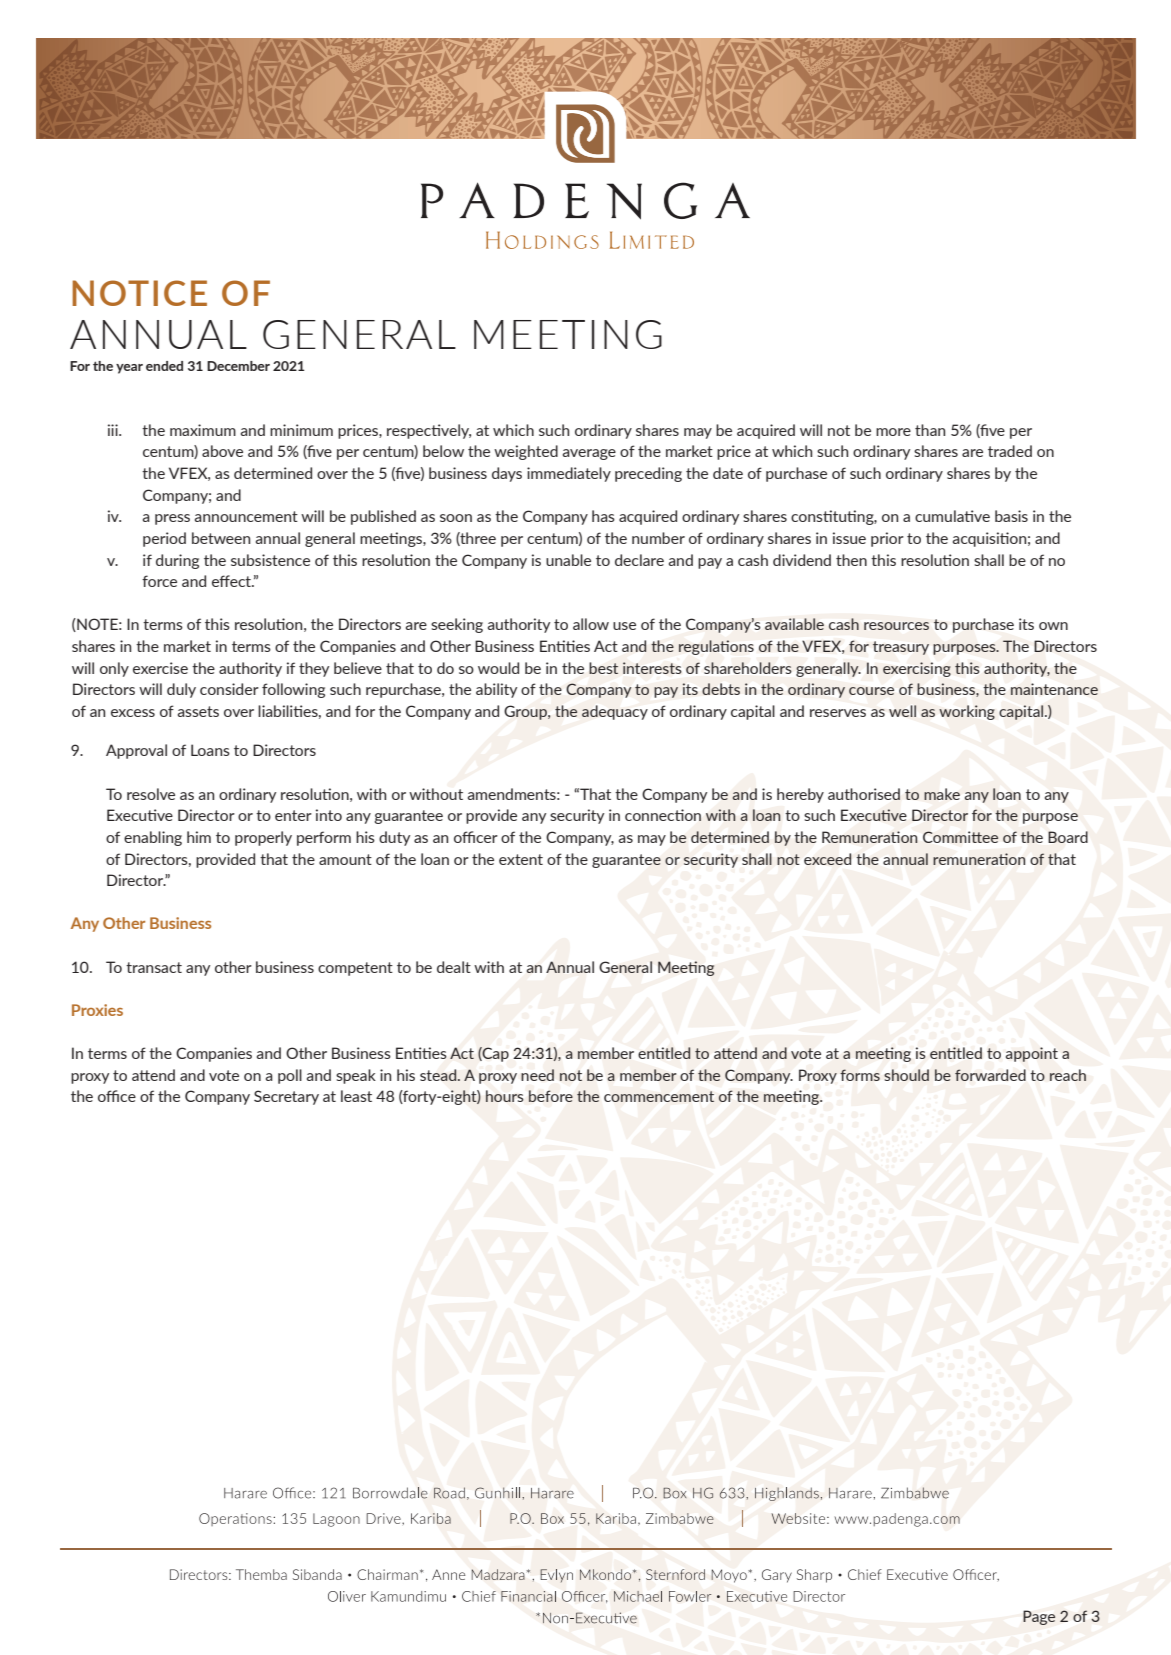 The image size is (1171, 1655). Describe the element at coordinates (238, 366) in the screenshot. I see `December` at that location.
